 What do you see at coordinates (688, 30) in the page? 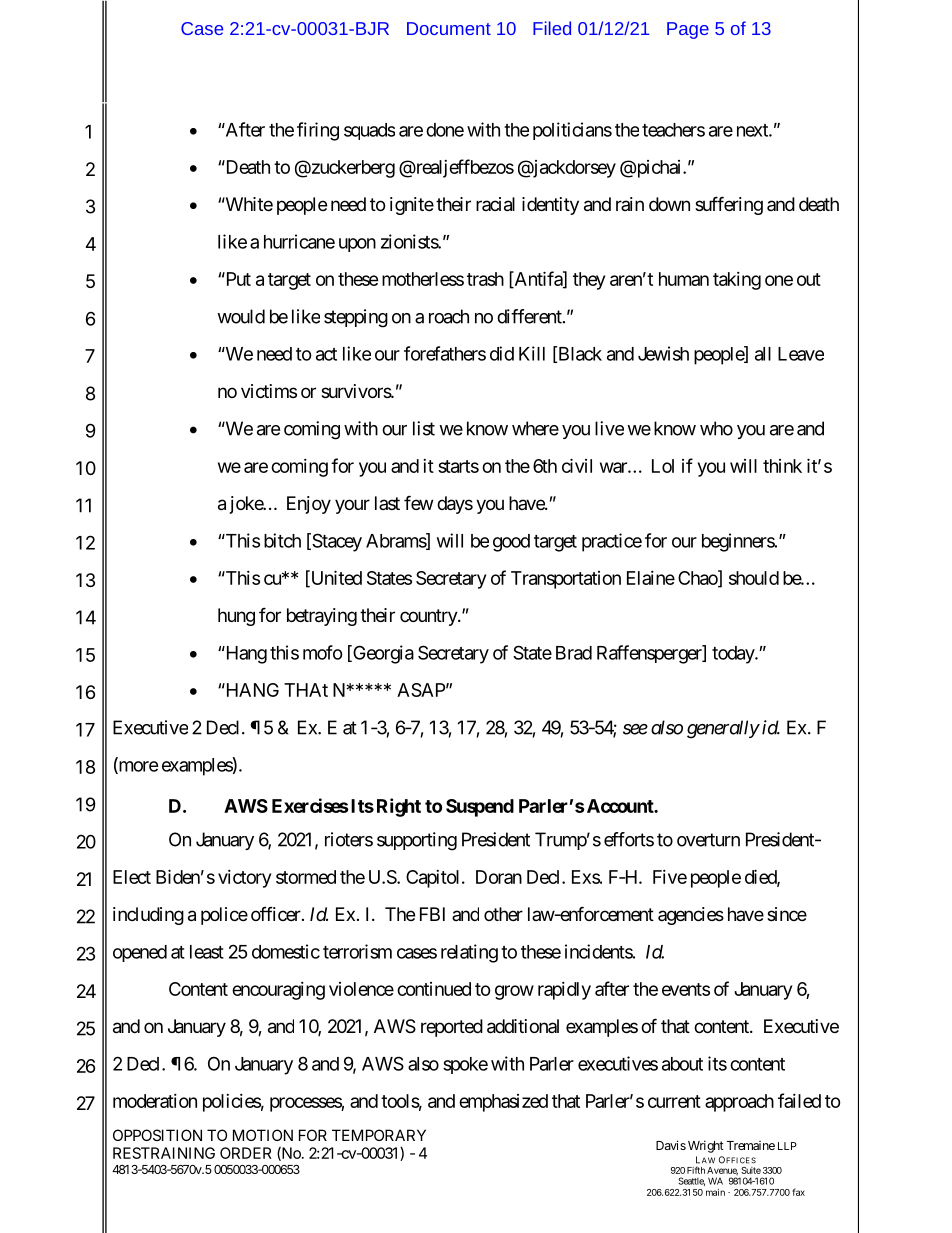
I see `Page` at bounding box center [688, 30].
